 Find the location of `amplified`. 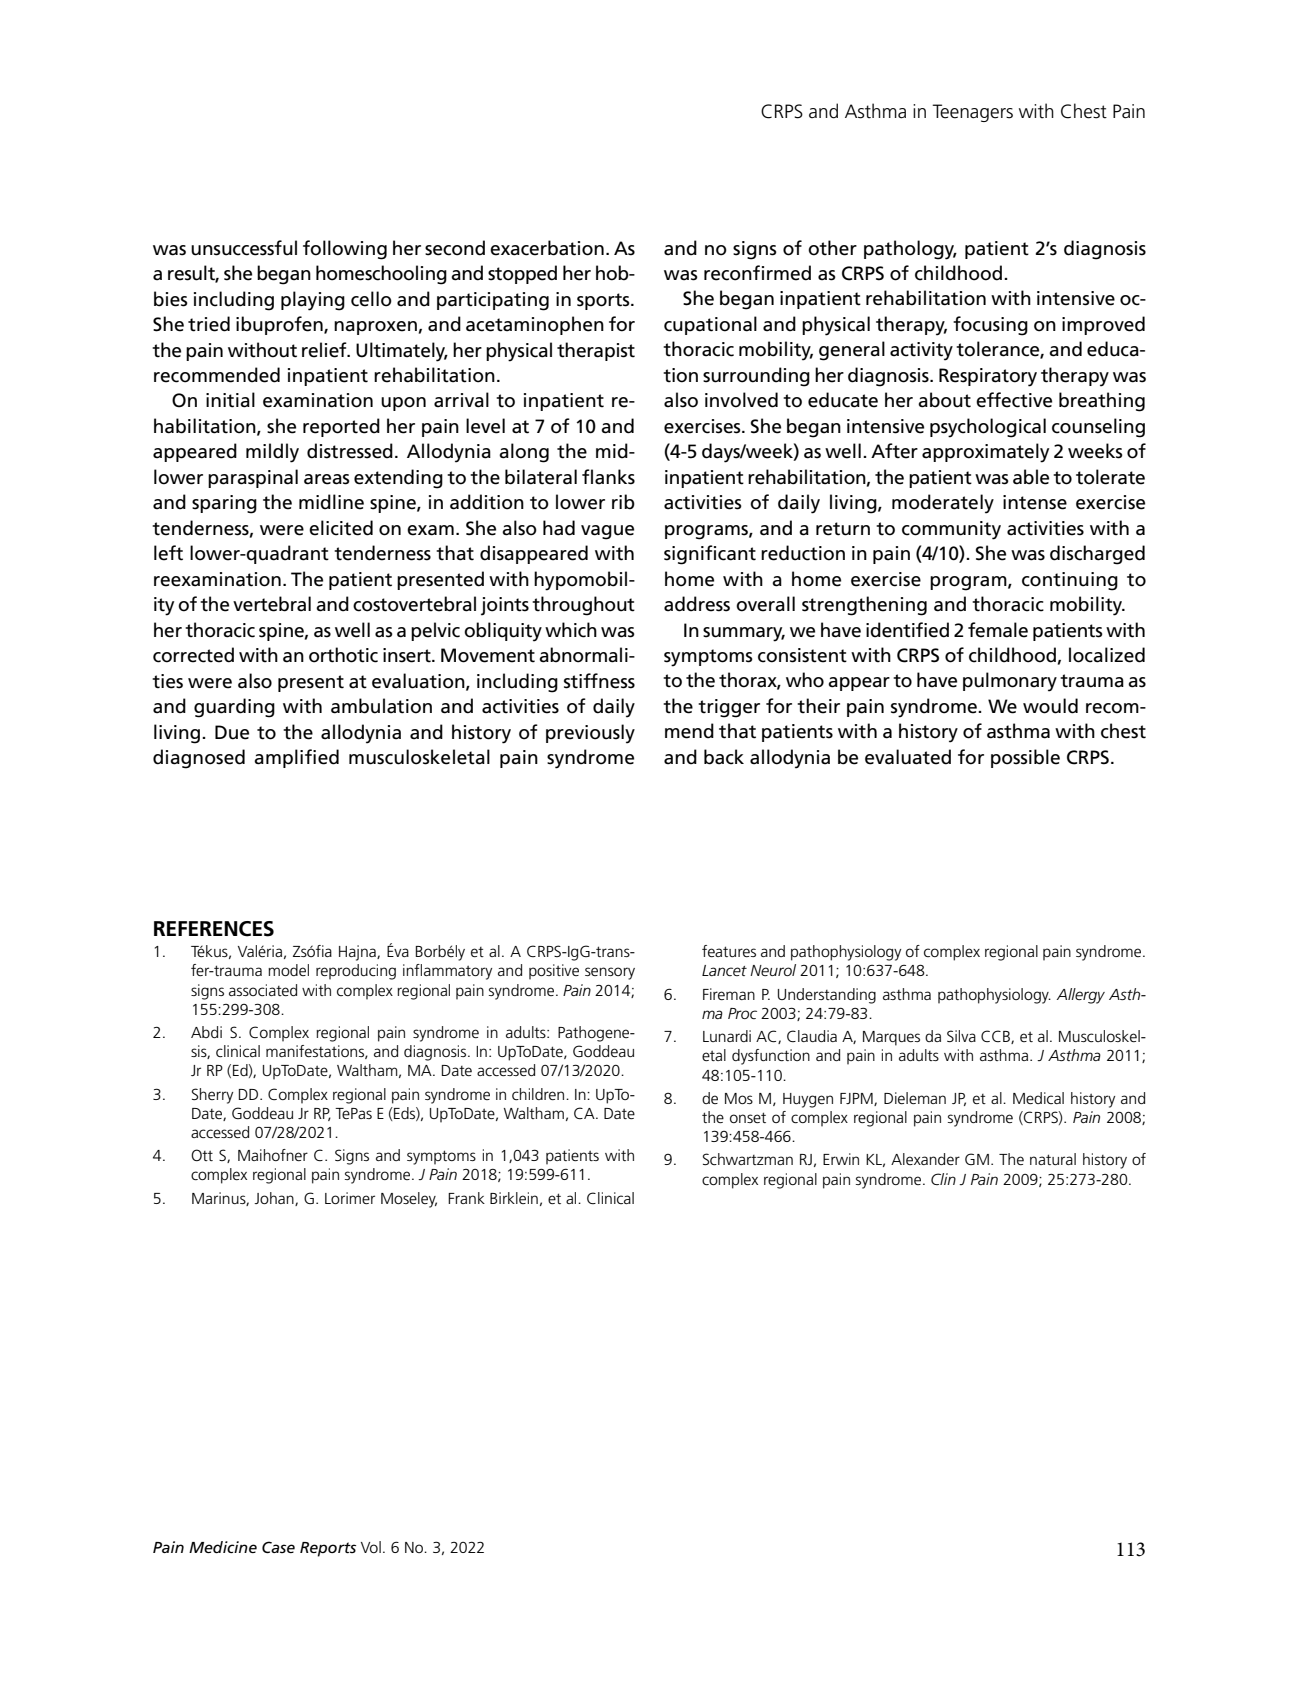

amplified is located at coordinates (296, 758).
